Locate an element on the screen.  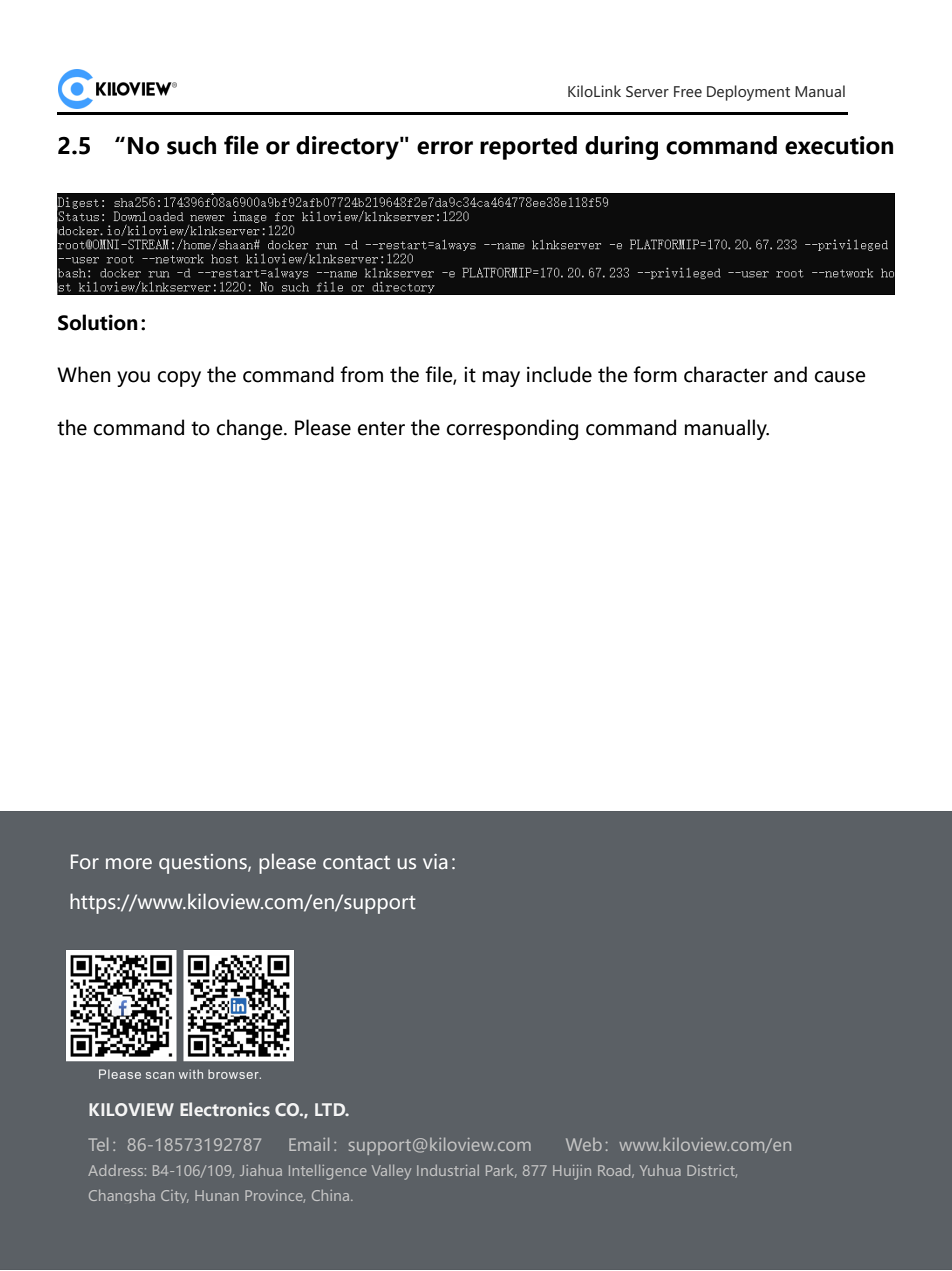
such is located at coordinates (191, 145).
